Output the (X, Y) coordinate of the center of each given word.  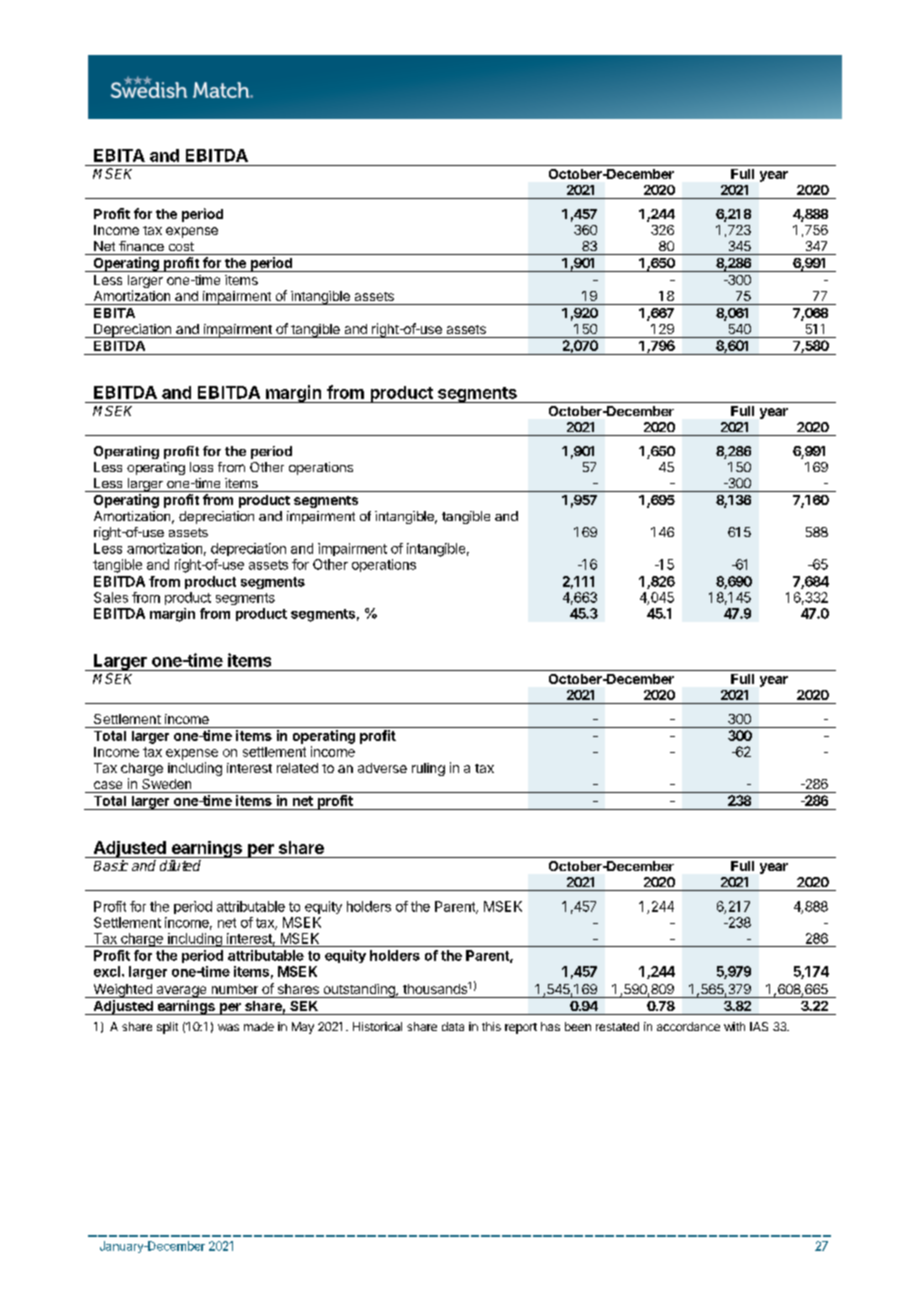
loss (201, 467)
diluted (180, 865)
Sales (111, 597)
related (297, 768)
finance (141, 246)
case (108, 785)
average (181, 992)
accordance (688, 1026)
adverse (382, 768)
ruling (428, 769)
